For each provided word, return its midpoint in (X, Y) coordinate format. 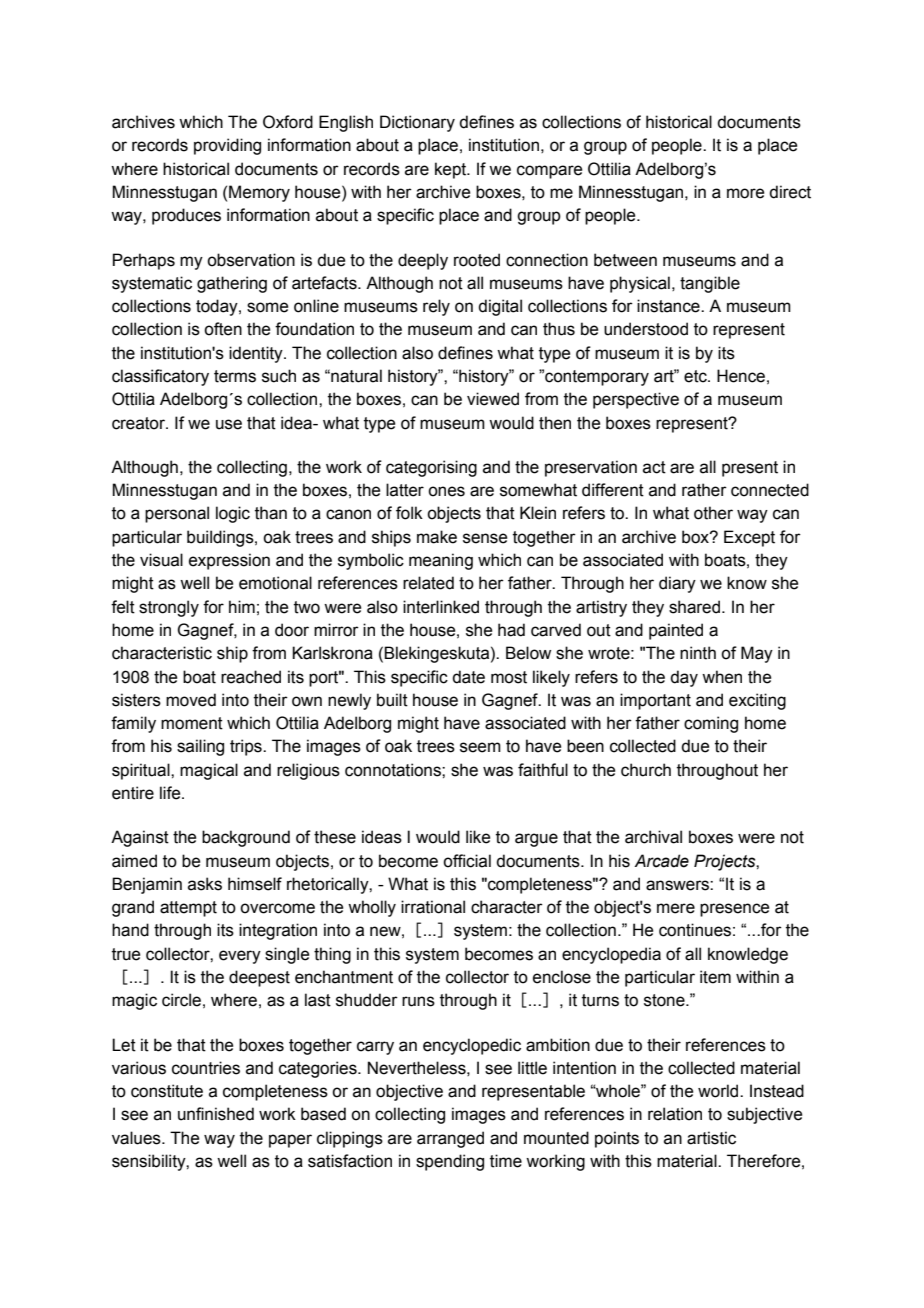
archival (653, 837)
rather (704, 490)
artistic (711, 1138)
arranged (450, 1139)
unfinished (216, 1114)
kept (452, 170)
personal (177, 514)
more (745, 193)
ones (446, 491)
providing (227, 146)
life (171, 793)
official (467, 861)
